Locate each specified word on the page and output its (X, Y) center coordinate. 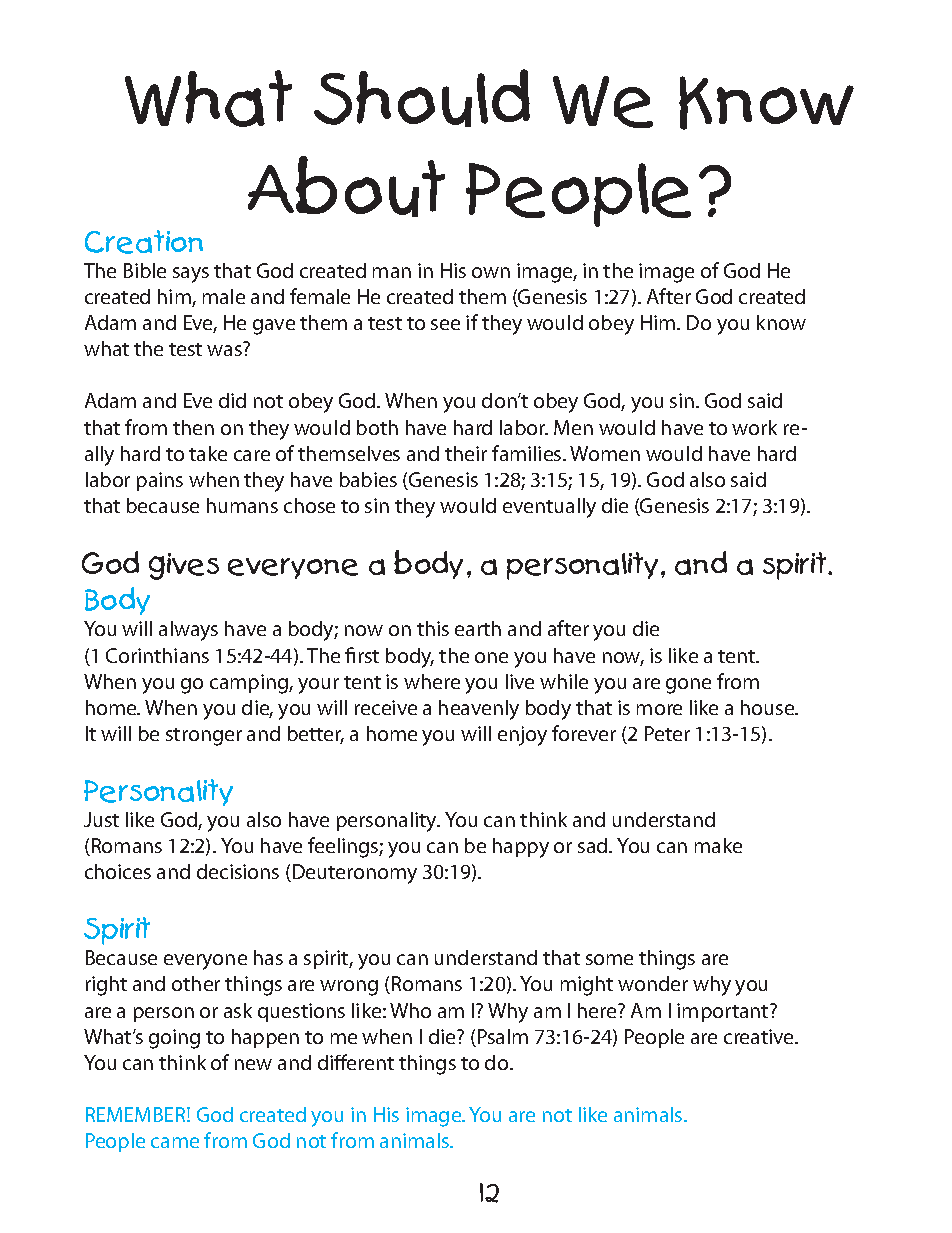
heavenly (479, 710)
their (466, 453)
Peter (667, 733)
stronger (204, 737)
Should (422, 98)
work (754, 427)
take (208, 453)
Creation (144, 242)
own (491, 272)
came (175, 1142)
